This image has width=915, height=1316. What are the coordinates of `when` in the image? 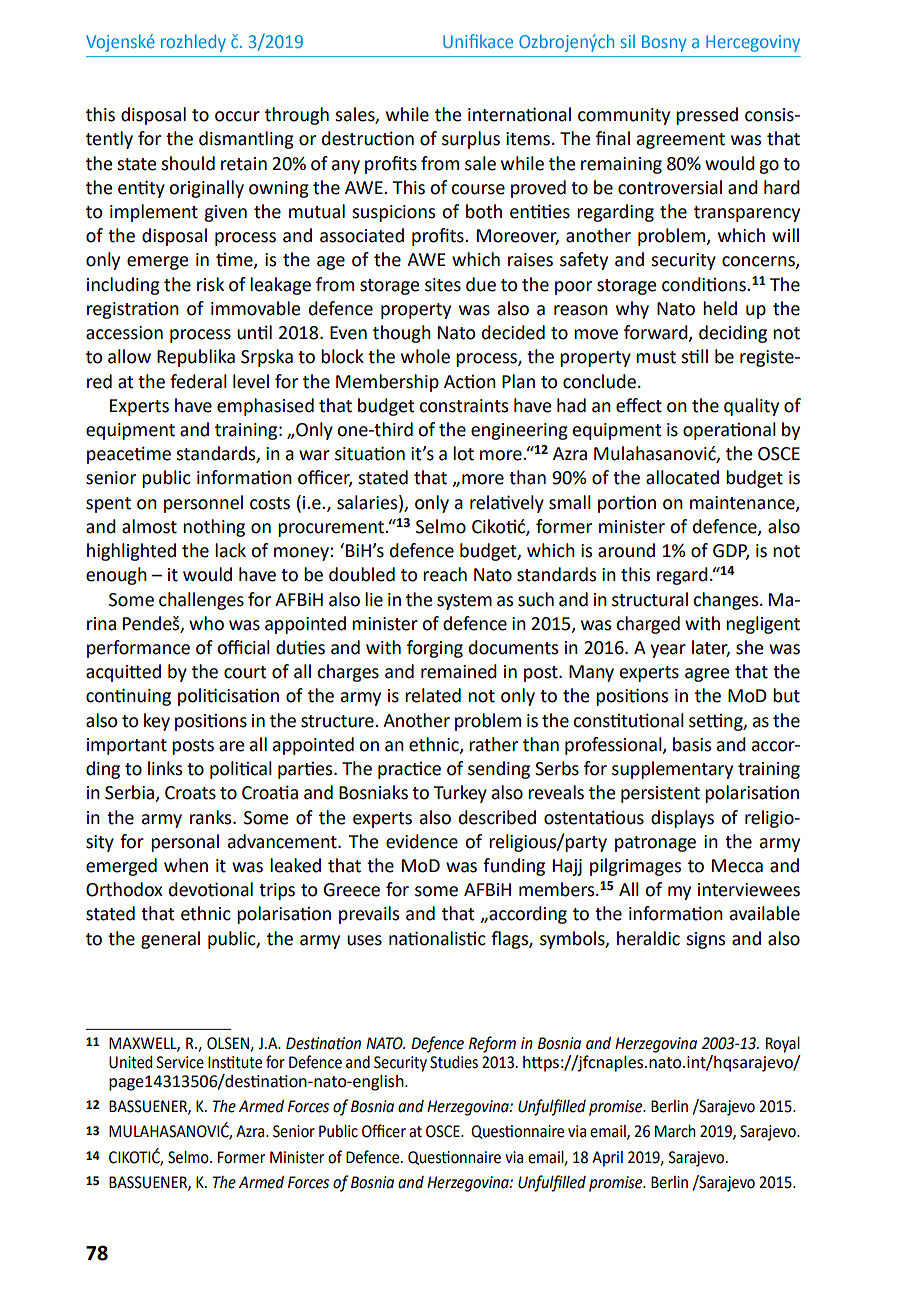 It's located at (186, 865).
